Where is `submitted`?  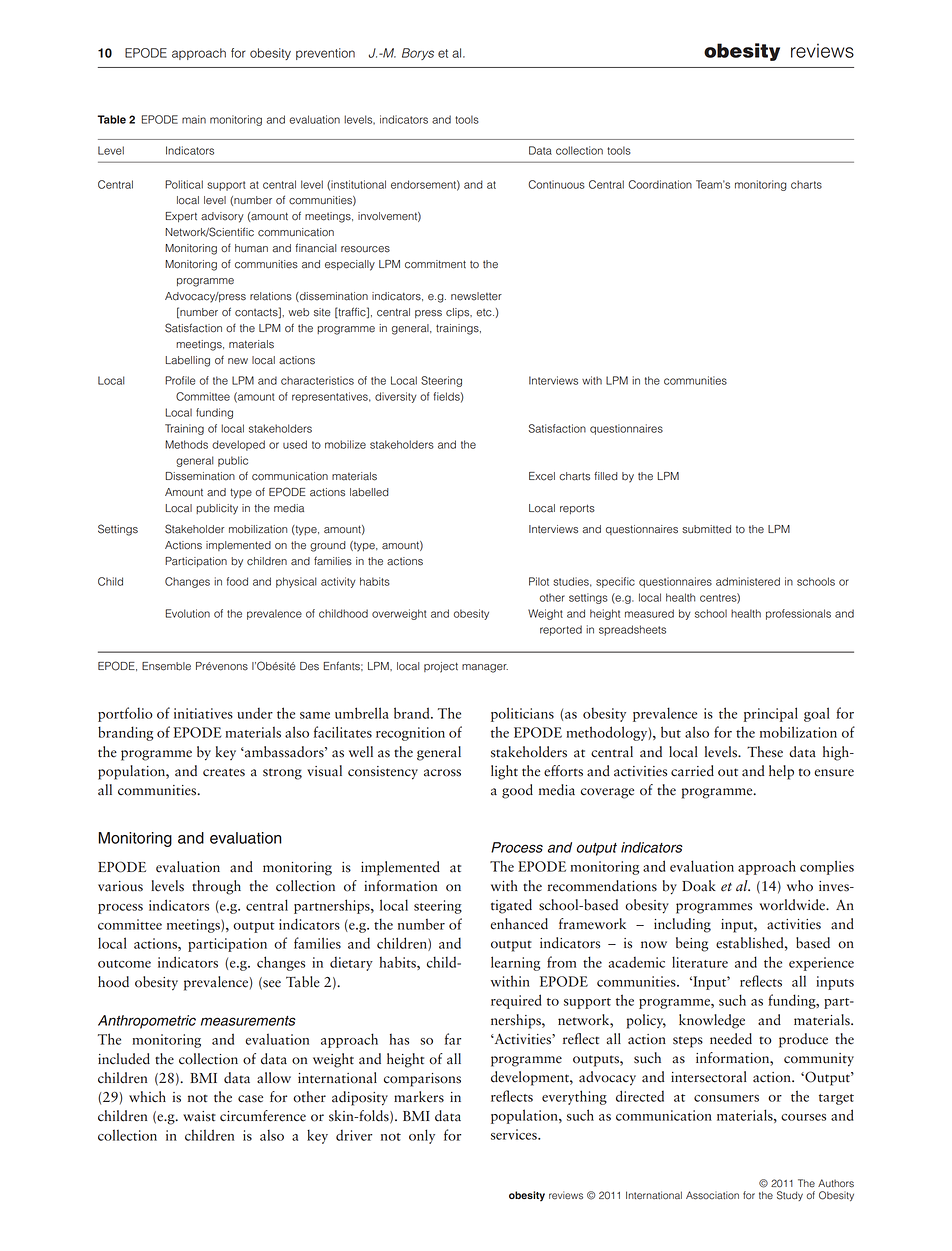 submitted is located at coordinates (706, 529).
